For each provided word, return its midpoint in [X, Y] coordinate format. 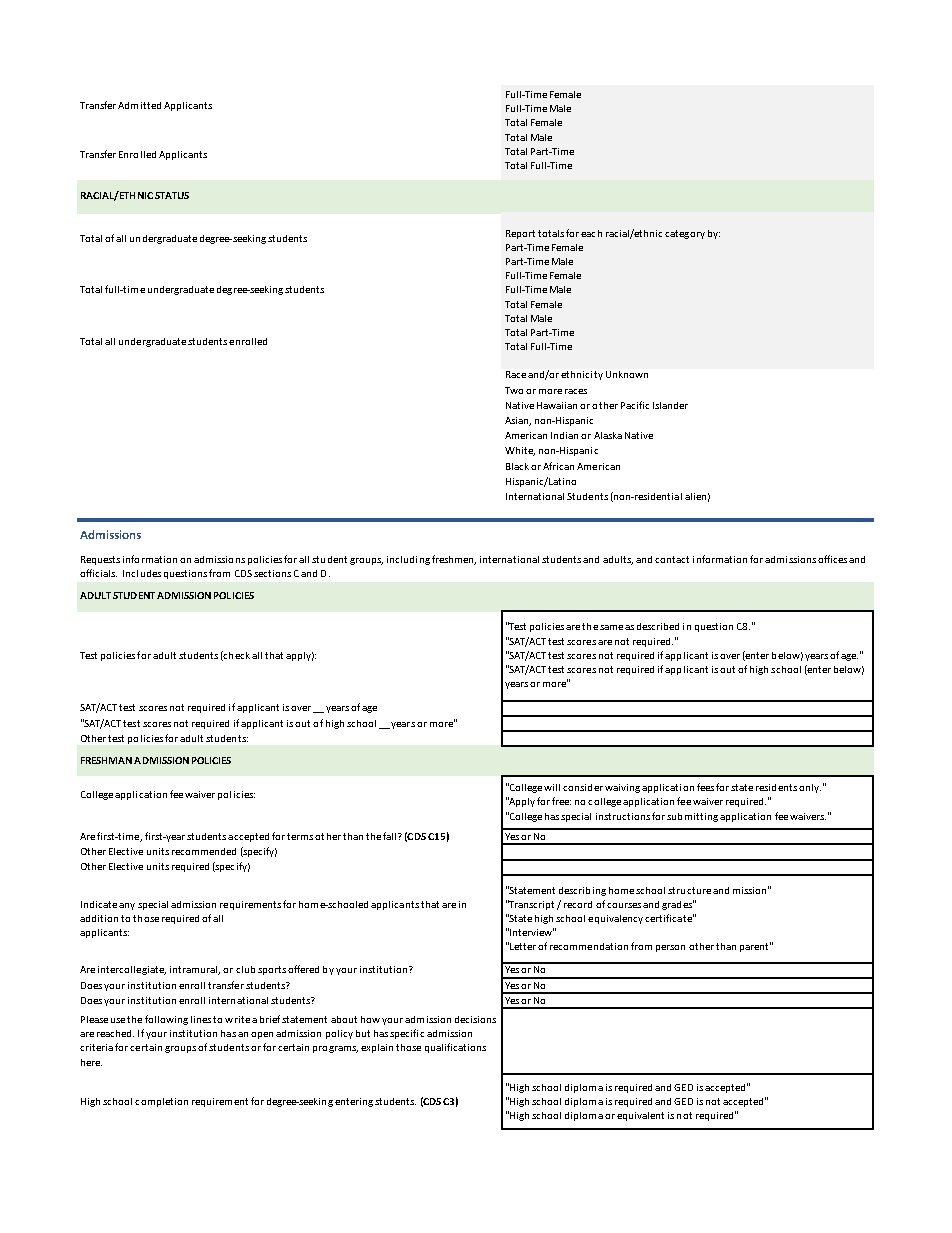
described [658, 626]
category [685, 234]
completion [161, 1102]
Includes [142, 573]
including [408, 560]
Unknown [627, 374]
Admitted [139, 105]
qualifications [455, 1048]
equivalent [640, 1116]
